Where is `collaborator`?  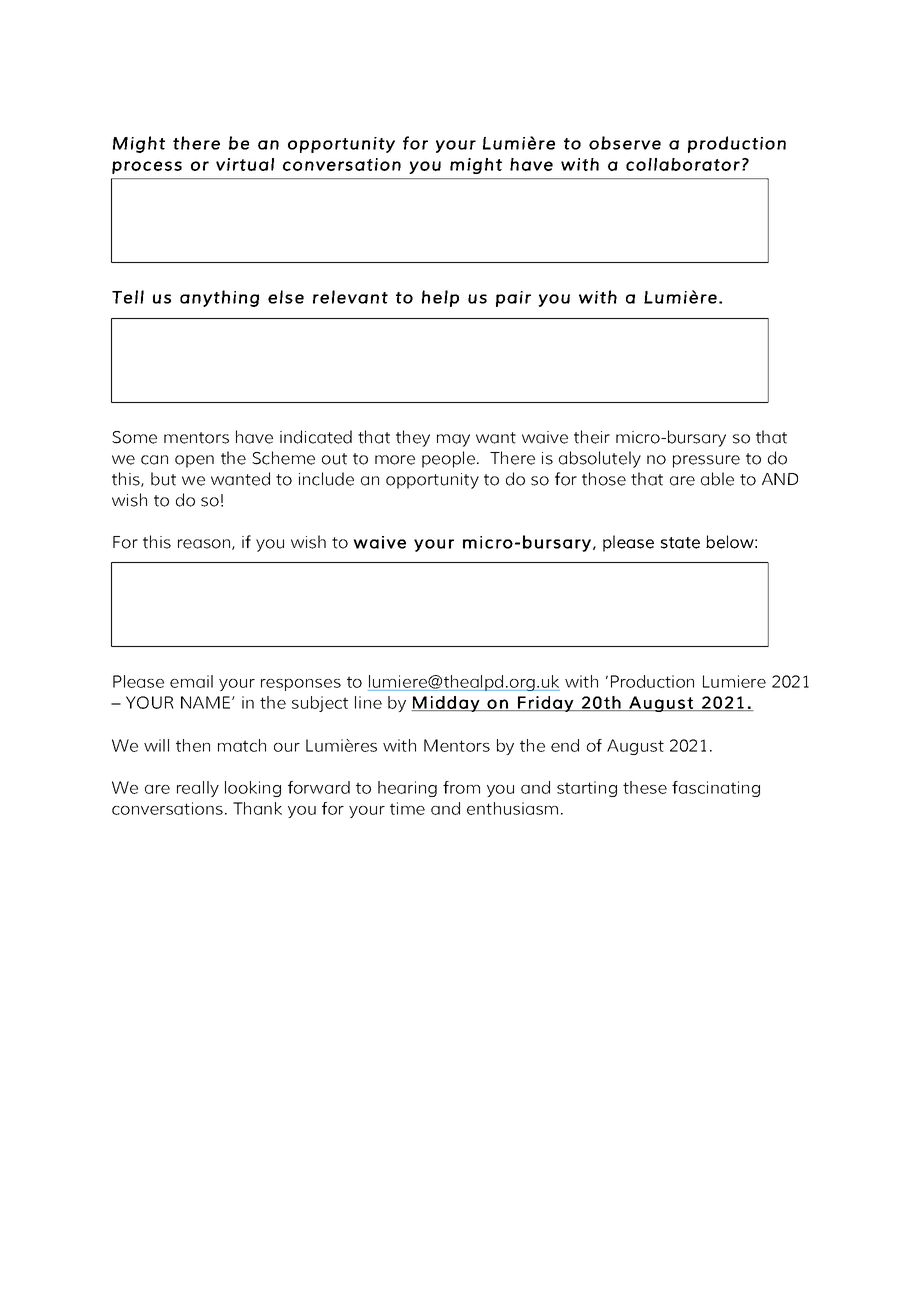 collaborator is located at coordinates (683, 164).
